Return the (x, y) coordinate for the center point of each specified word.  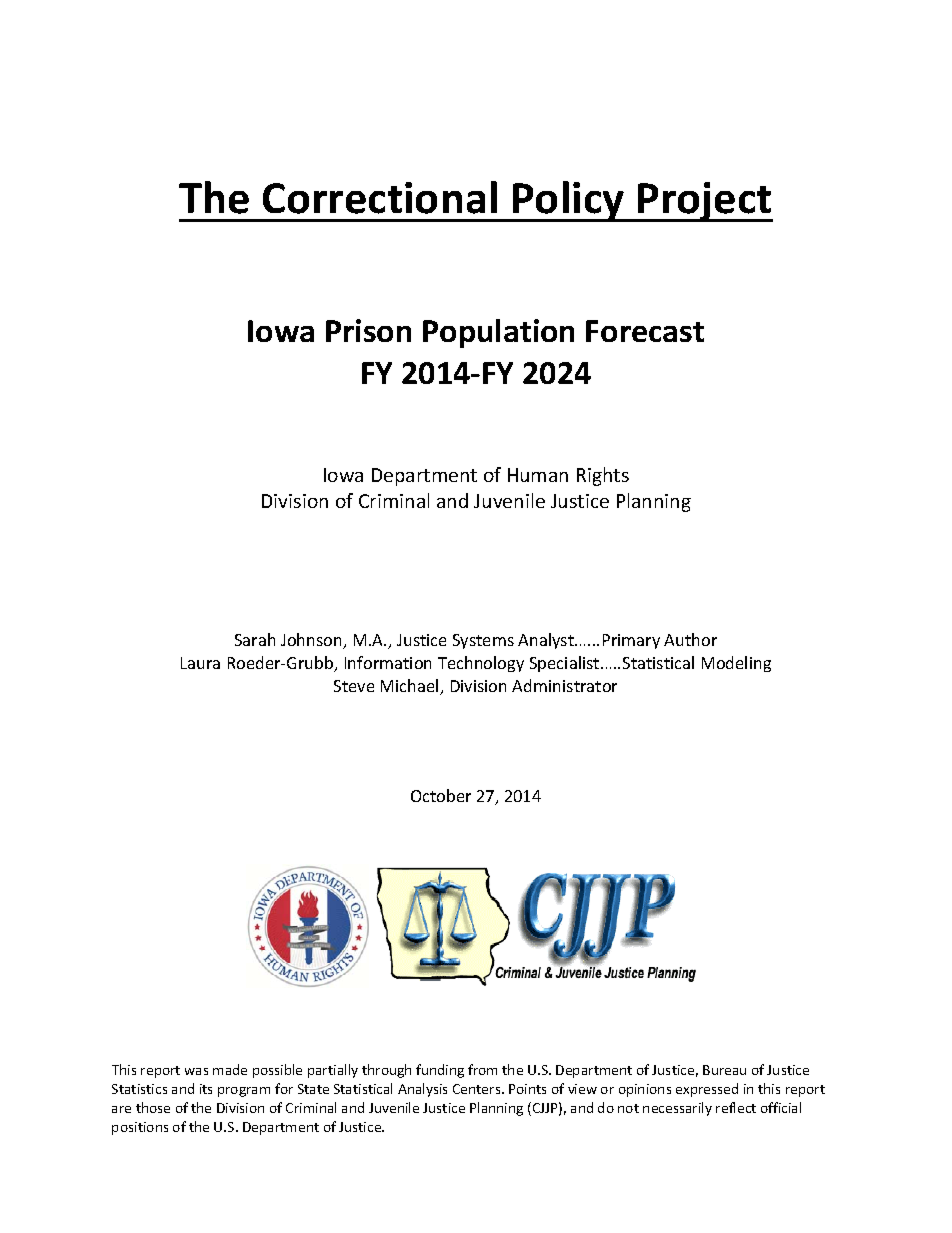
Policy (569, 201)
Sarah (255, 639)
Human (538, 475)
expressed (707, 1090)
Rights (603, 476)
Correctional (380, 197)
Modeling (736, 664)
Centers (478, 1089)
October (441, 795)
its (206, 1089)
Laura (200, 663)
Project (704, 202)
